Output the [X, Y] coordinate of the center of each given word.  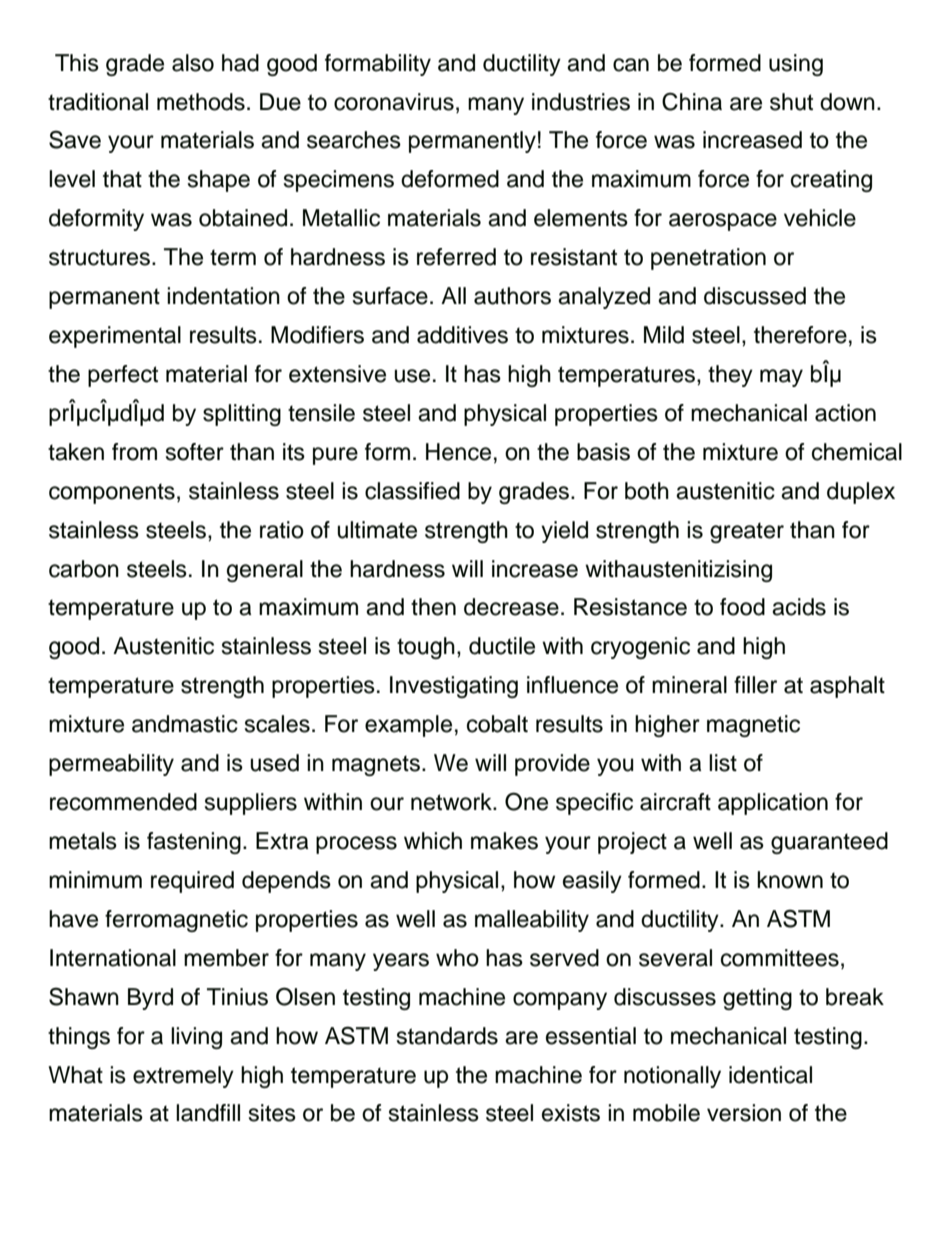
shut [791, 102]
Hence [458, 452]
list [723, 763]
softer [195, 452]
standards [447, 1036]
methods [201, 102]
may [781, 378]
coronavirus [394, 102]
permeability [111, 765]
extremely [183, 1077]
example [408, 726]
